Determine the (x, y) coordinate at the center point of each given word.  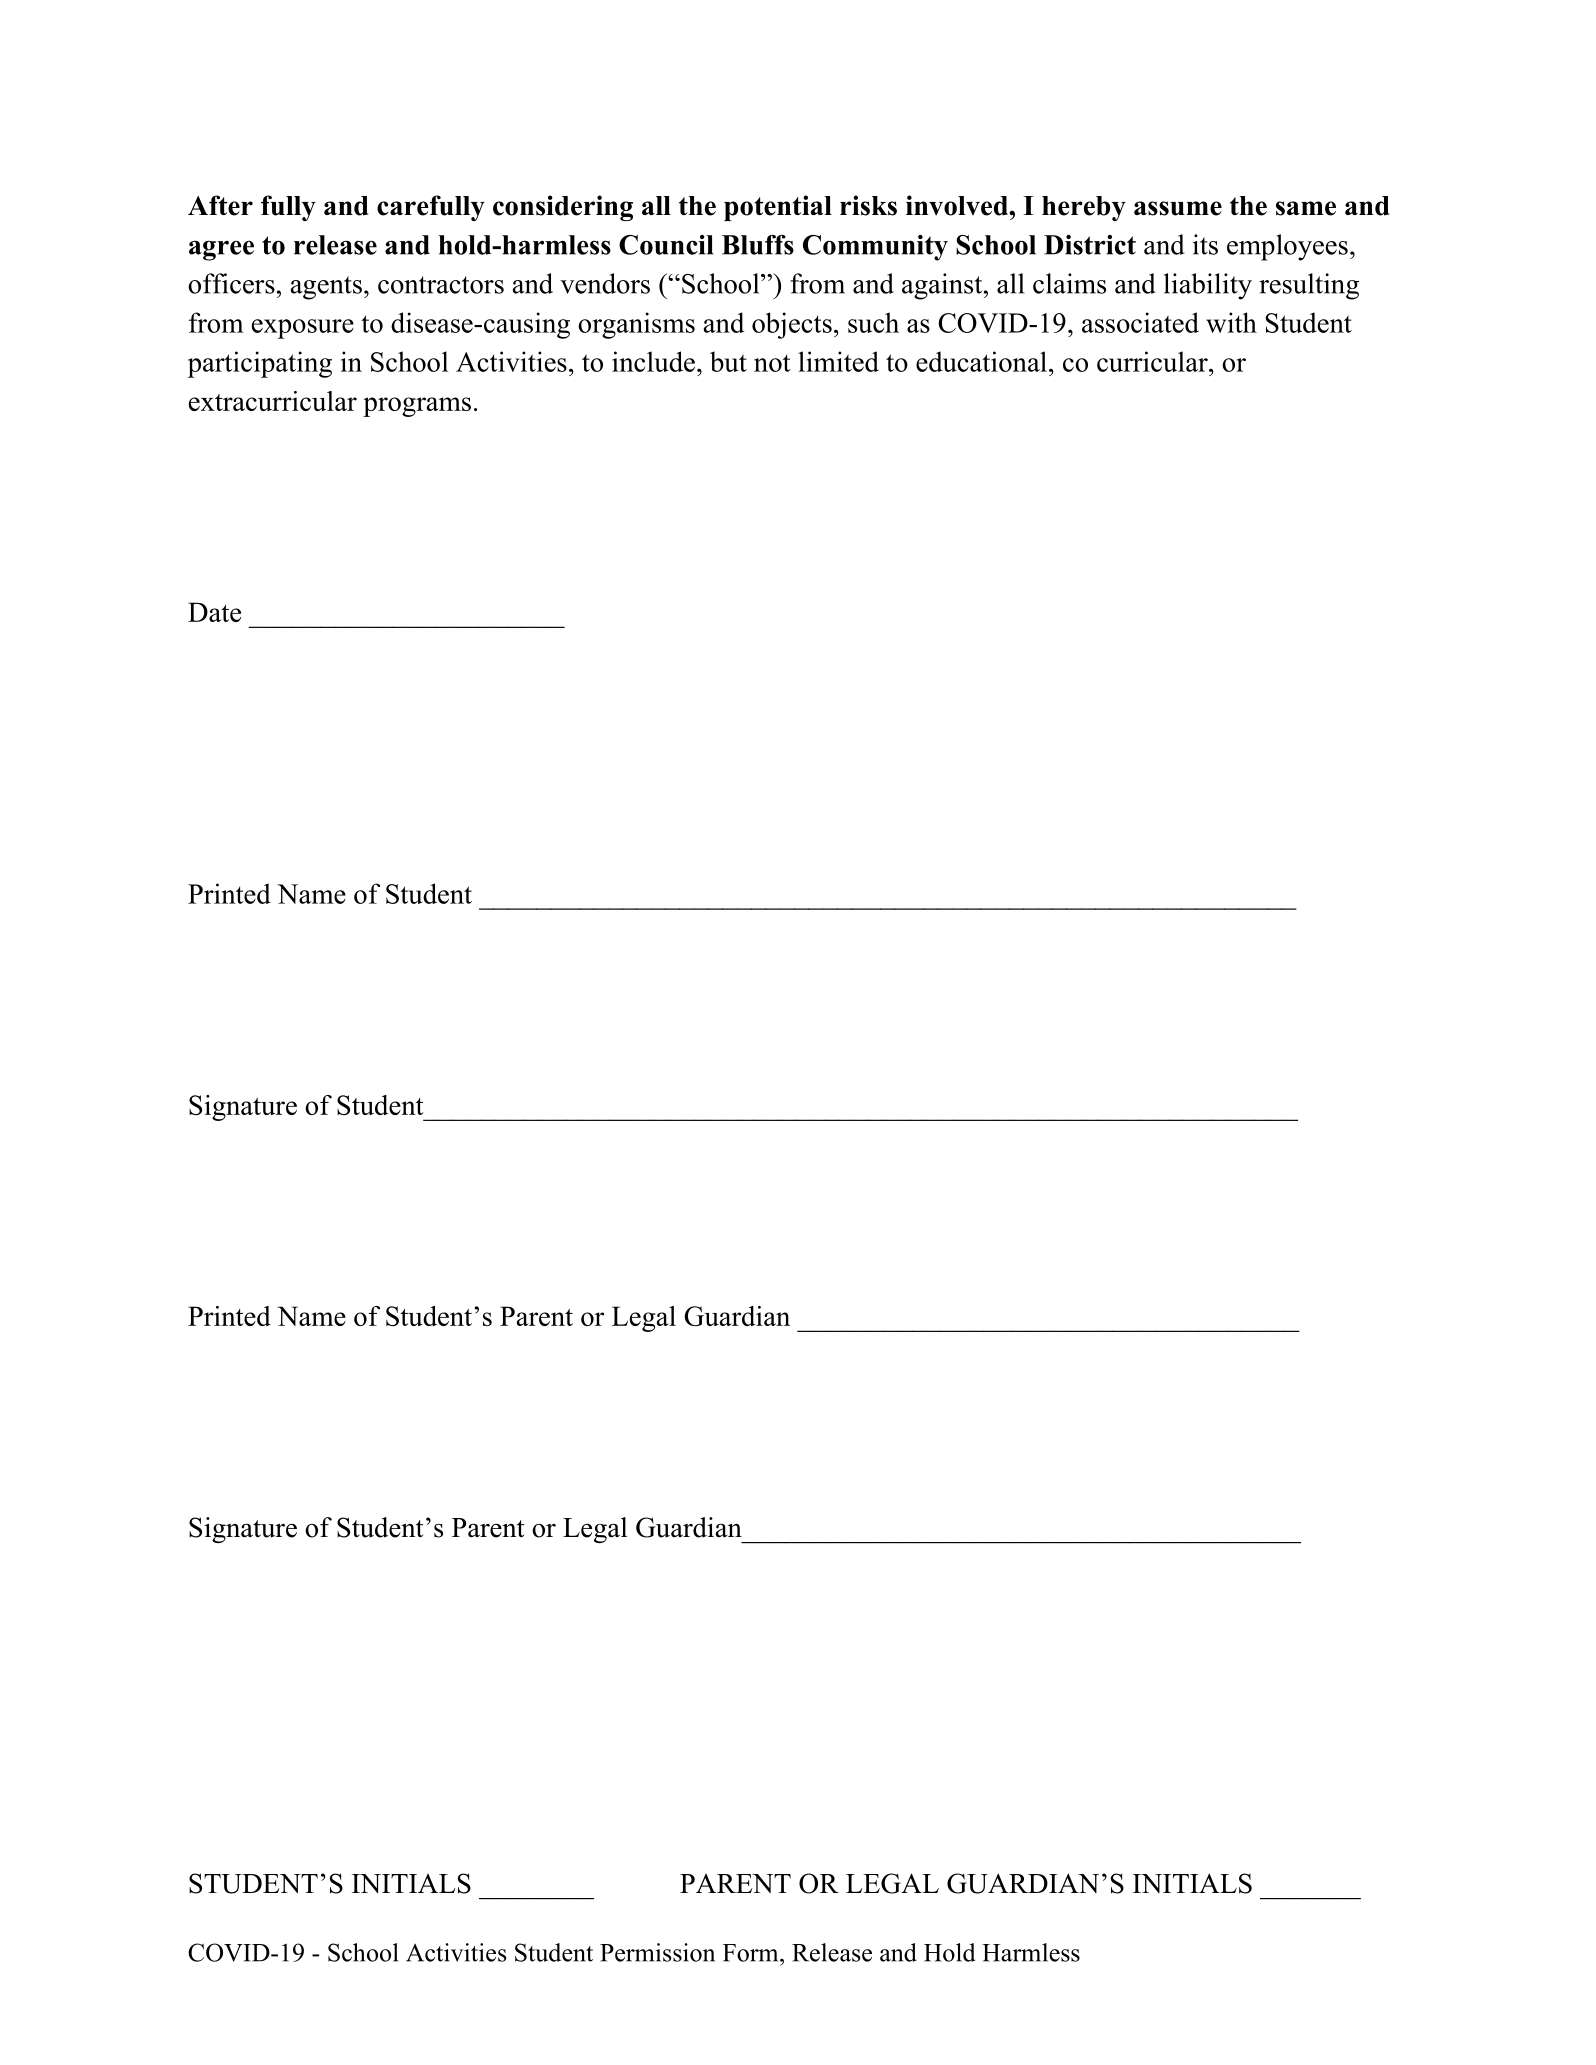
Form (752, 1953)
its (1205, 244)
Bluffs (758, 245)
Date (214, 612)
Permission (657, 1952)
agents (326, 288)
